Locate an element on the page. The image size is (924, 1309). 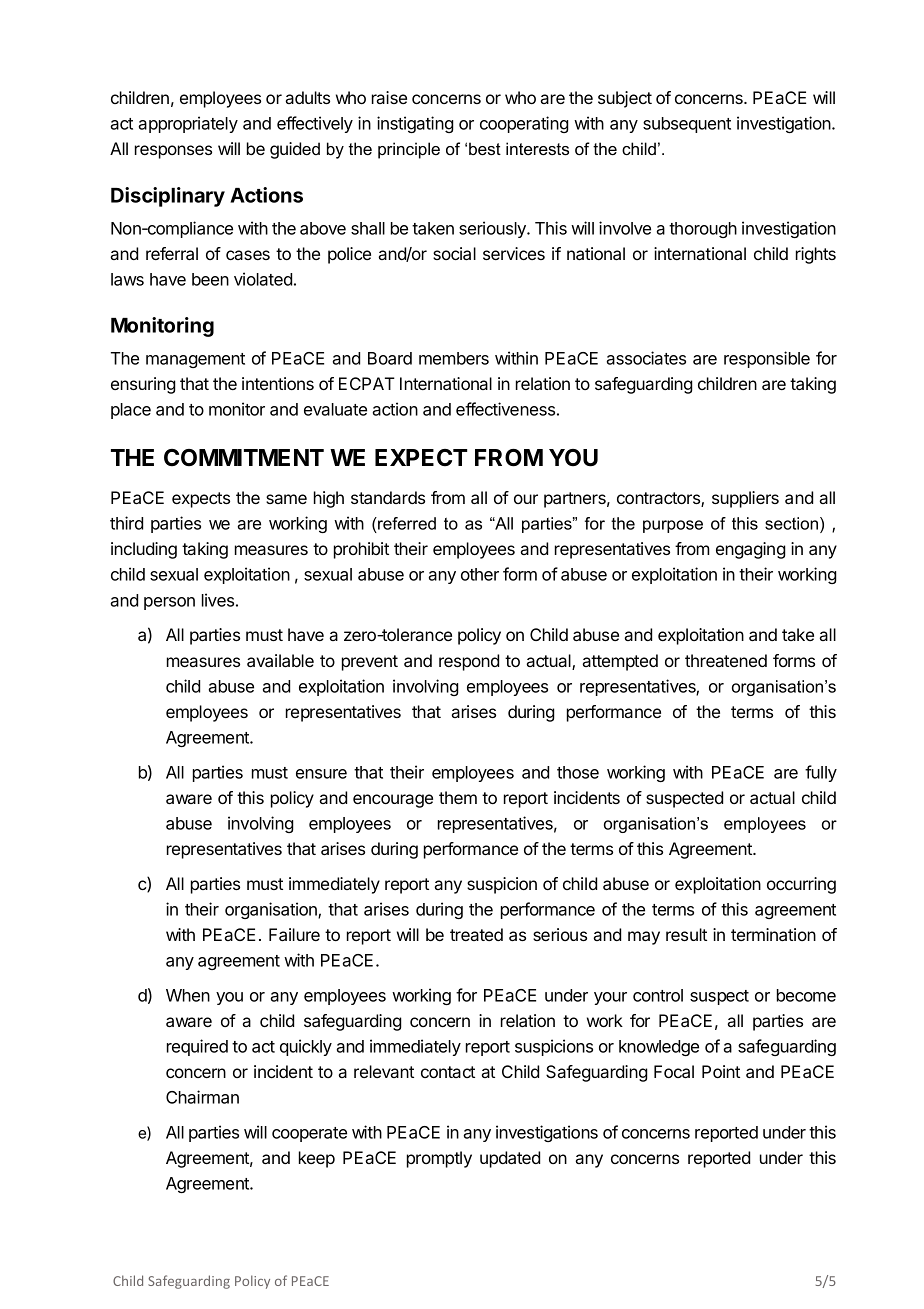
appropriately is located at coordinates (188, 124).
